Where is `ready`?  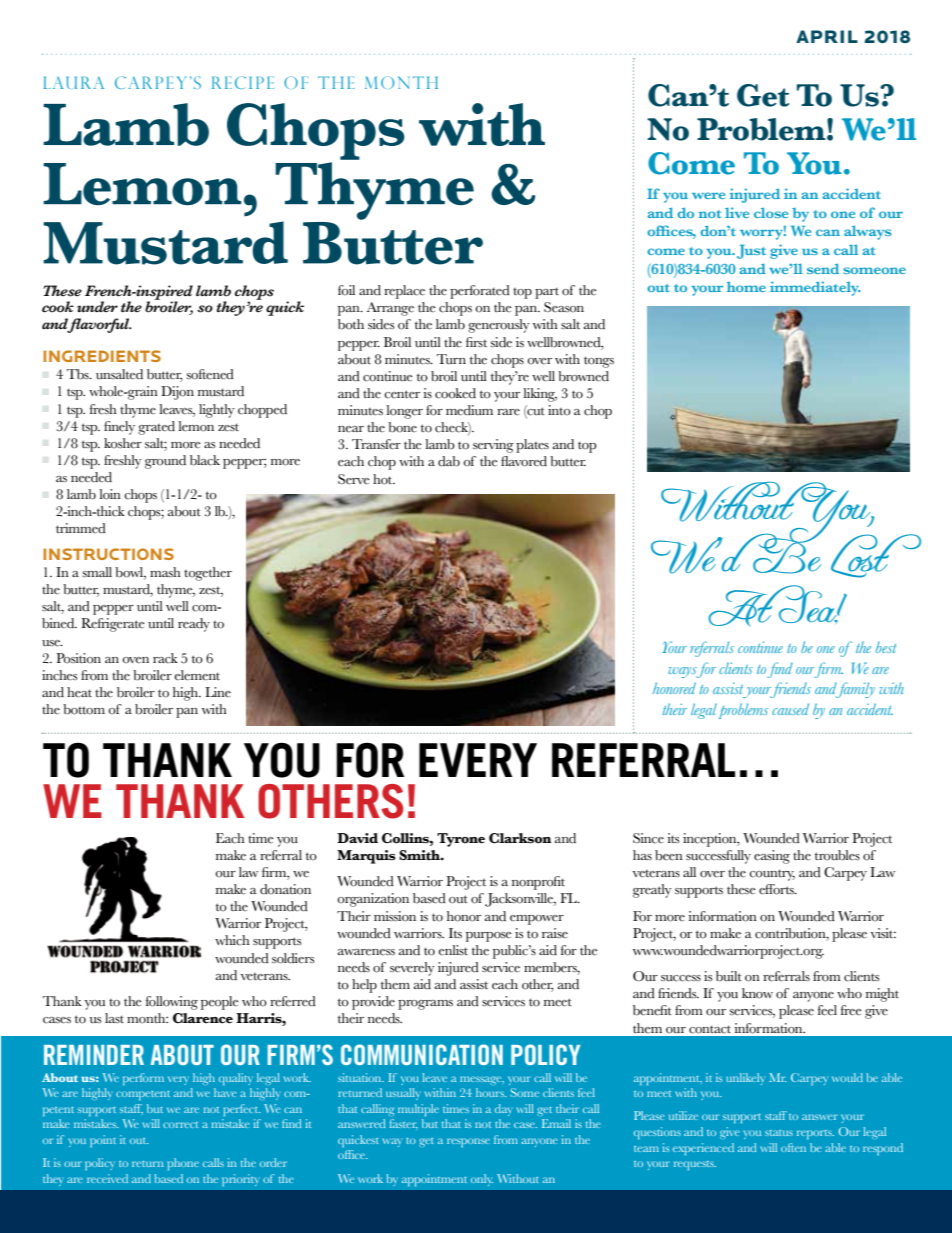
ready is located at coordinates (194, 625).
